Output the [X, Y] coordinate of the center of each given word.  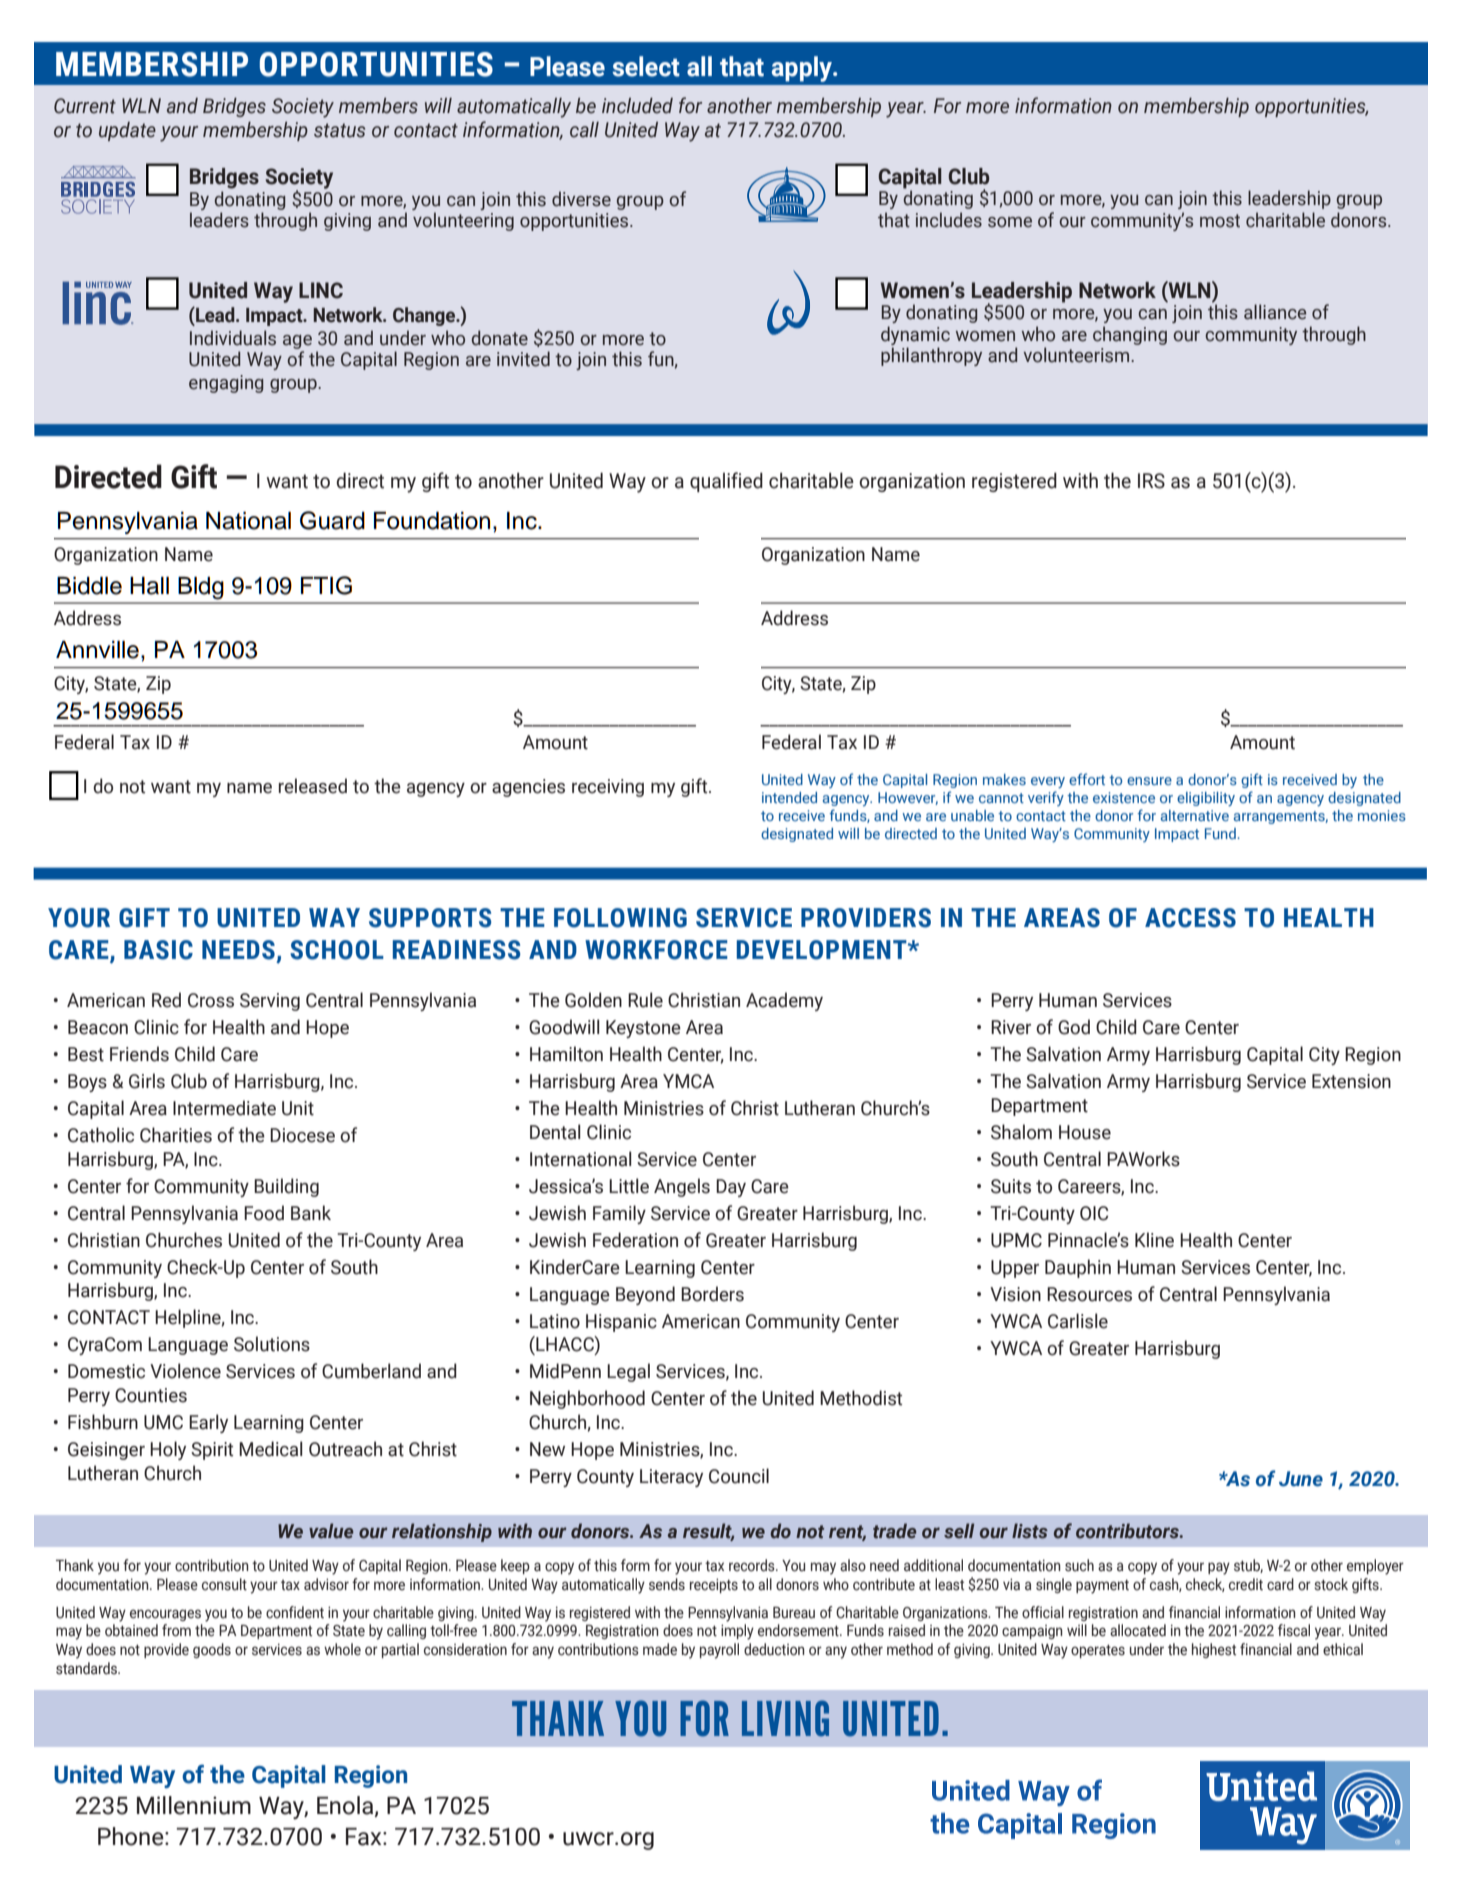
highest [1214, 1650]
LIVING [785, 1718]
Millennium [194, 1805]
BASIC [158, 950]
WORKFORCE [656, 950]
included [637, 106]
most [1220, 221]
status [339, 130]
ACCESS [1190, 918]
